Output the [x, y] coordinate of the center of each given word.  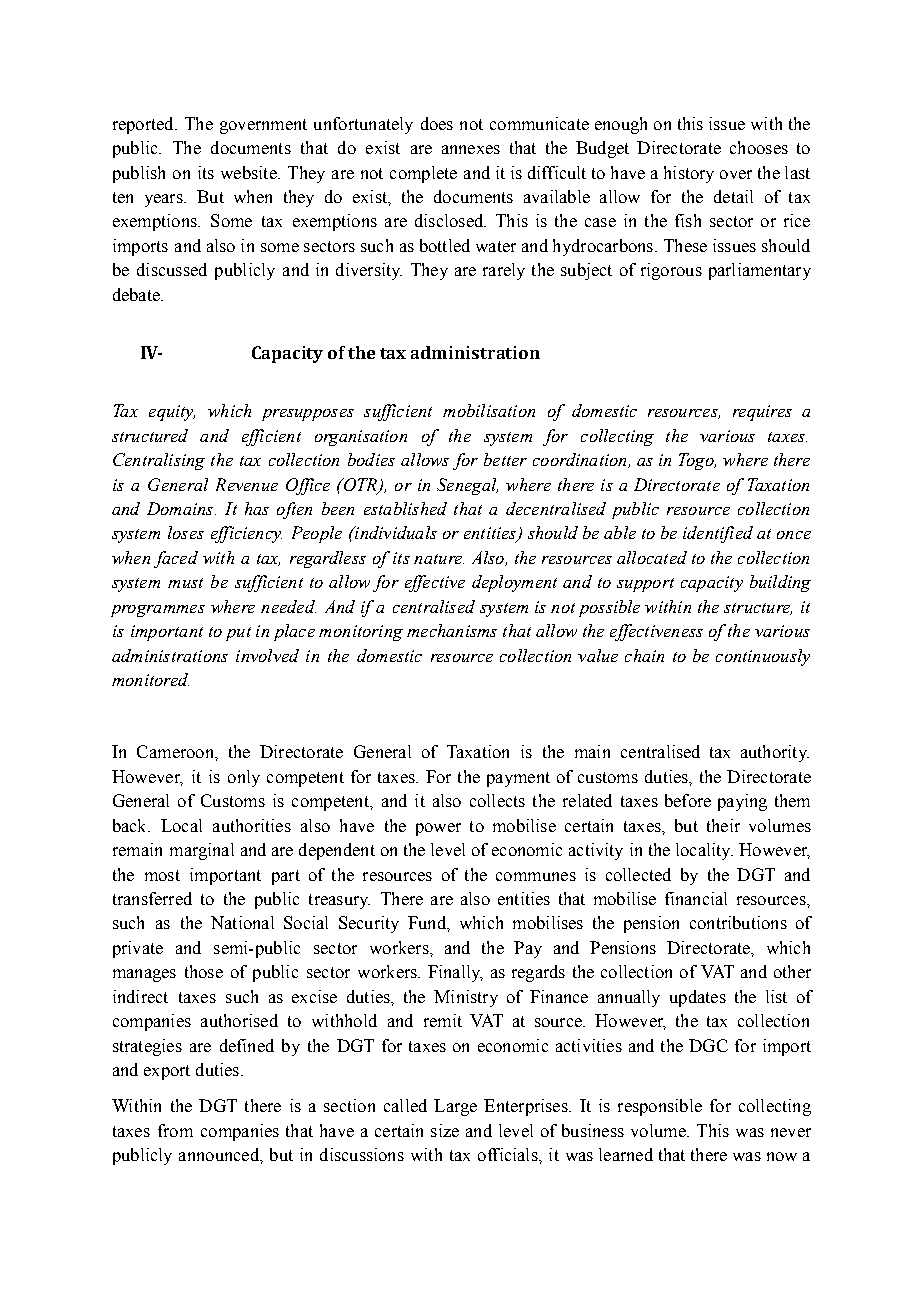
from [175, 1130]
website [250, 172]
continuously [763, 657]
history [689, 174]
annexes [471, 149]
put [238, 634]
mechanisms [452, 630]
